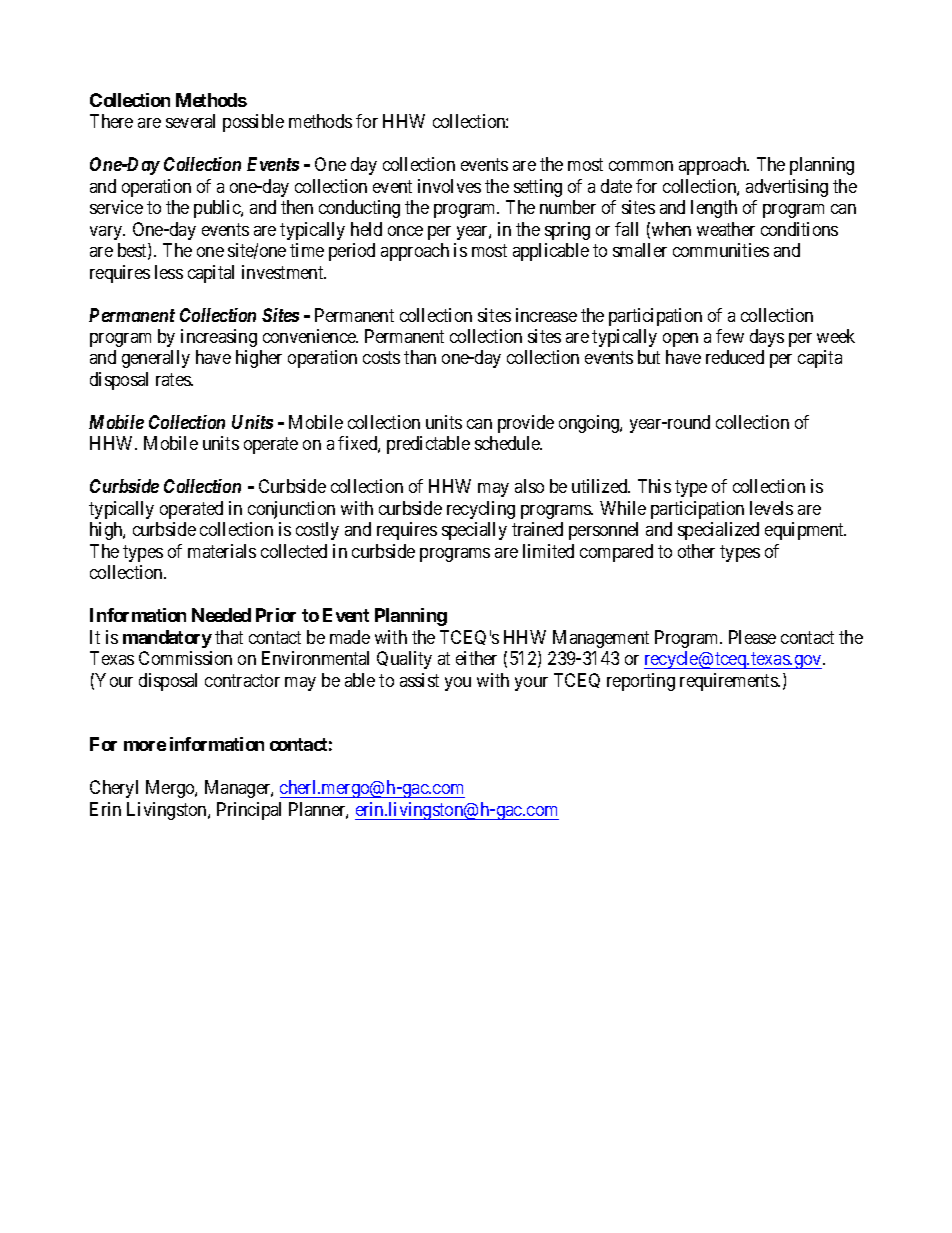  Describe the element at coordinates (419, 680) in the document. I see `assist` at that location.
